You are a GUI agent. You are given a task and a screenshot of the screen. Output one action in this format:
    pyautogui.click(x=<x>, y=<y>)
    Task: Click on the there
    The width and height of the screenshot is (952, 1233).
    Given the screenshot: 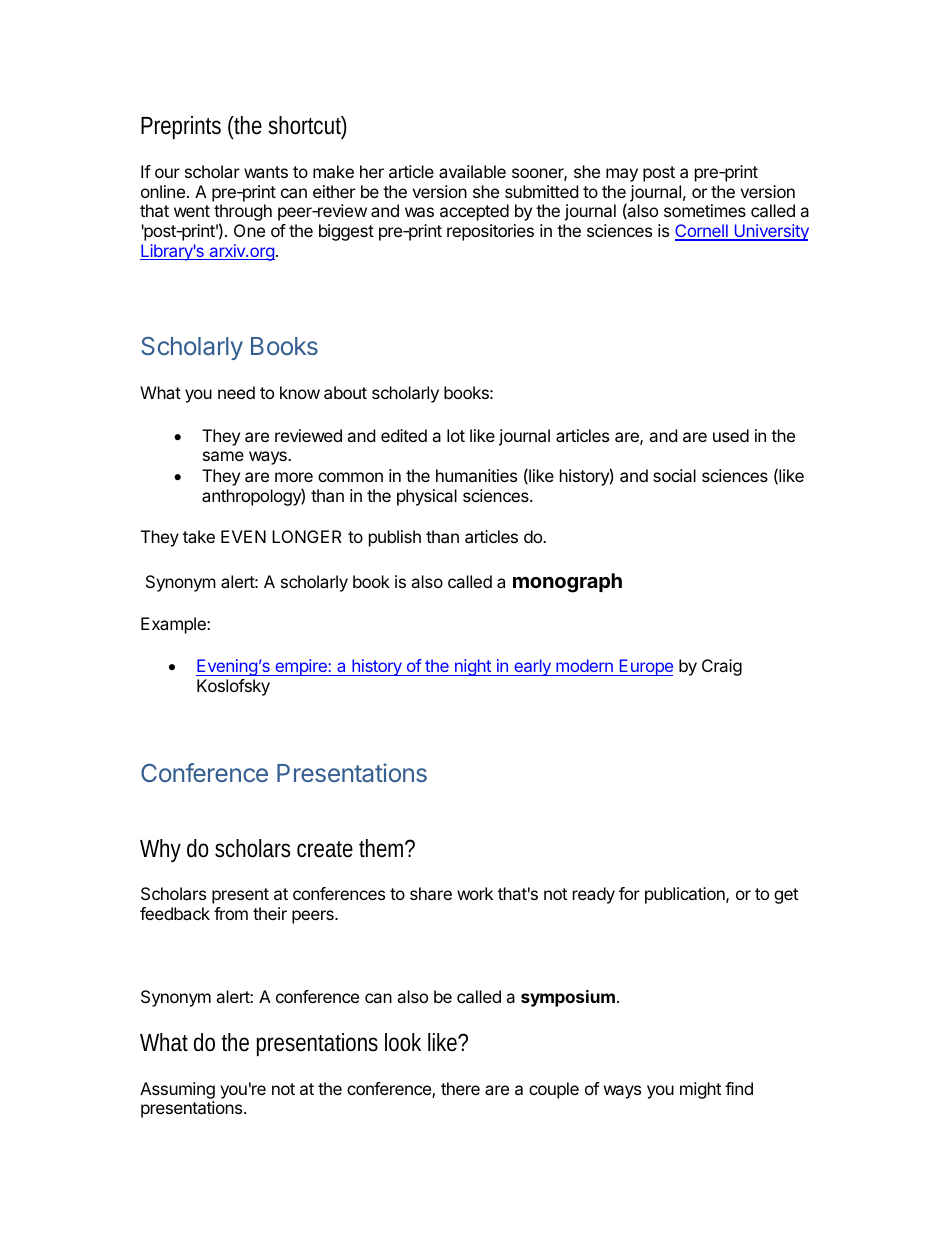 What is the action you would take?
    pyautogui.click(x=460, y=1088)
